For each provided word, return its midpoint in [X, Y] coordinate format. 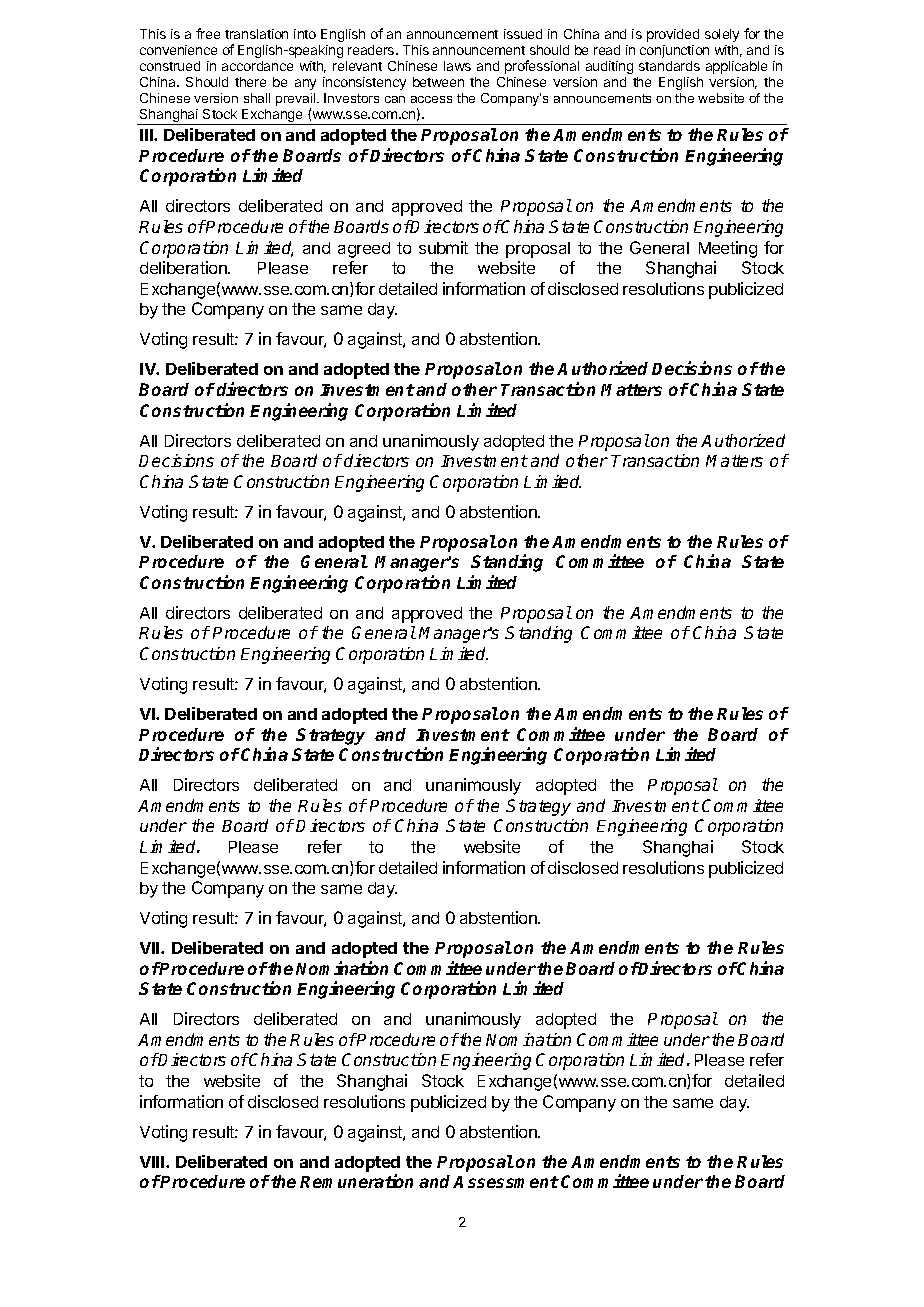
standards [669, 66]
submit [443, 247]
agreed [364, 250]
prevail [297, 101]
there [250, 82]
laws [457, 66]
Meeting [728, 249]
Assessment [506, 1182]
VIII [153, 1162]
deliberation [184, 267]
